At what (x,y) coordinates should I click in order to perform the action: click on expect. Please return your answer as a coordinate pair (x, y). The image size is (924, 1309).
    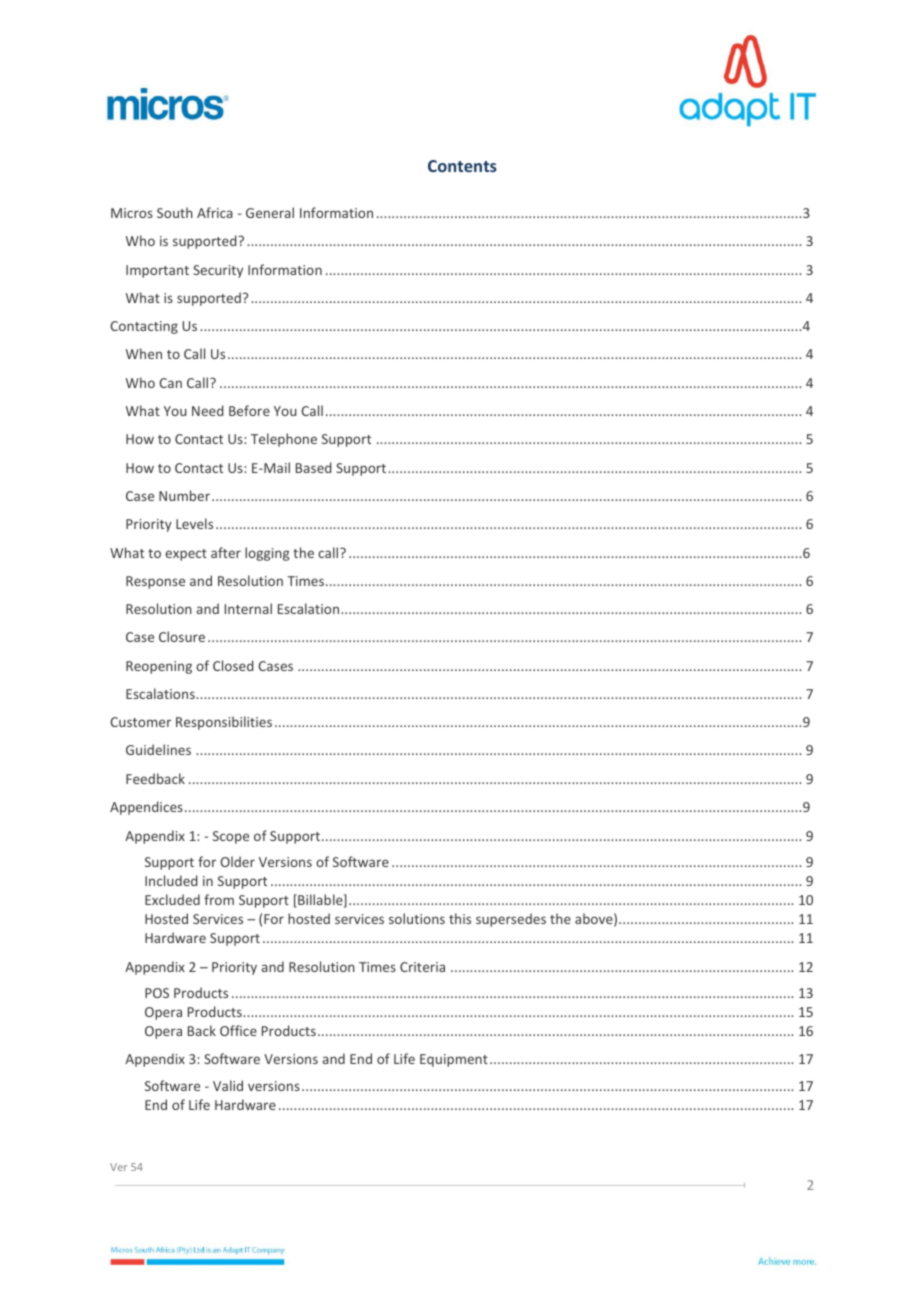
    Looking at the image, I should click on (186, 555).
